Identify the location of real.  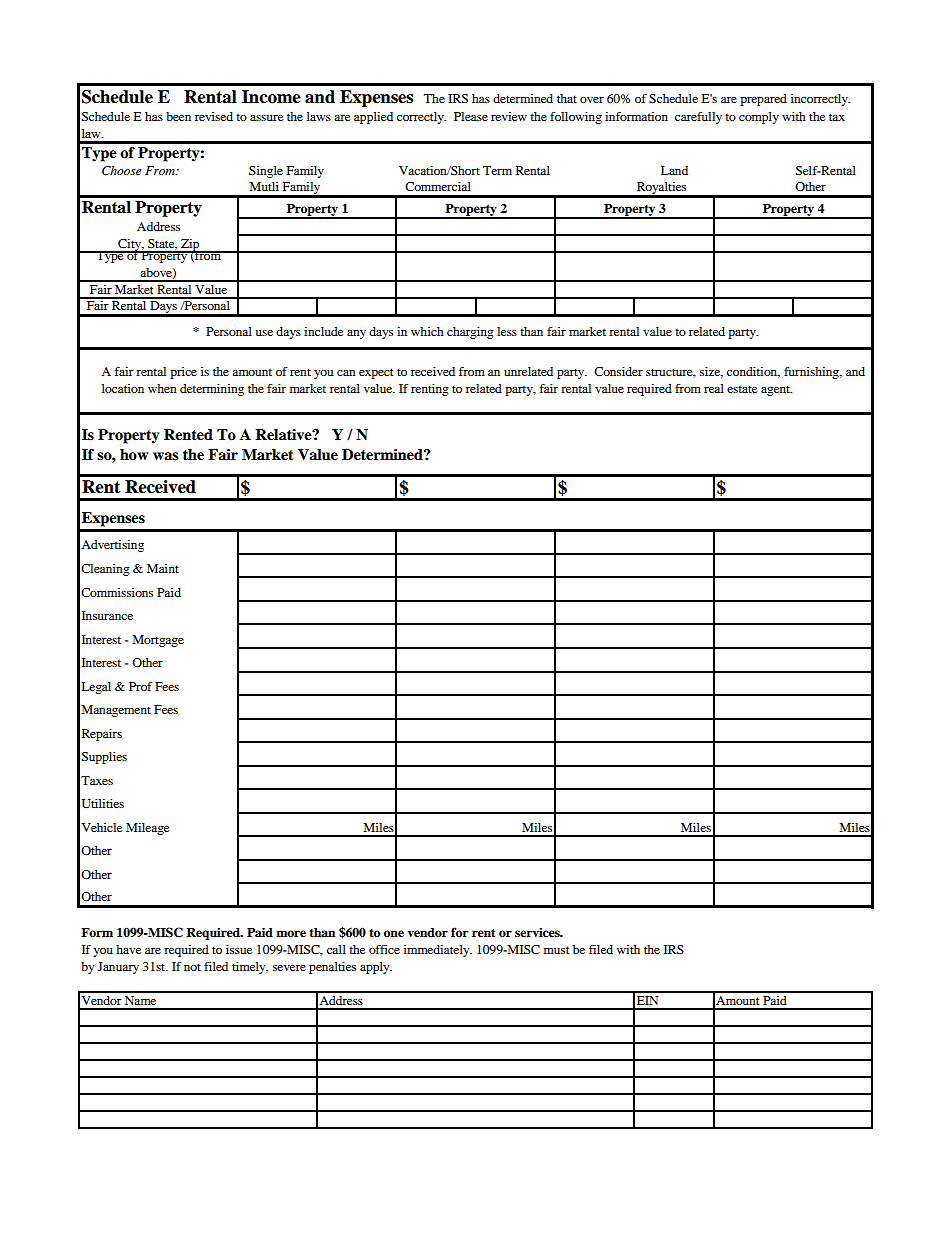
(714, 388).
